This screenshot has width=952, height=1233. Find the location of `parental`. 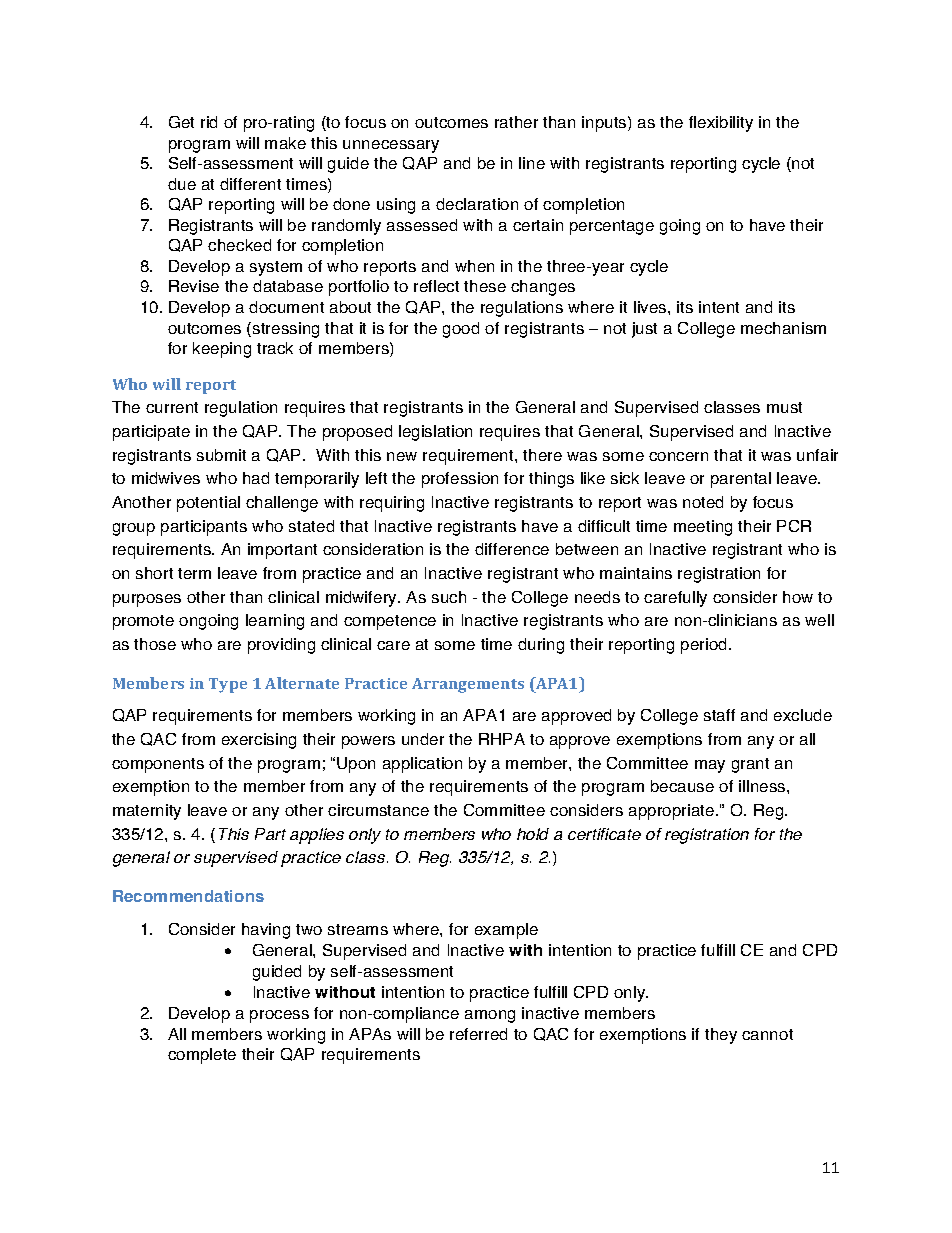

parental is located at coordinates (741, 480).
